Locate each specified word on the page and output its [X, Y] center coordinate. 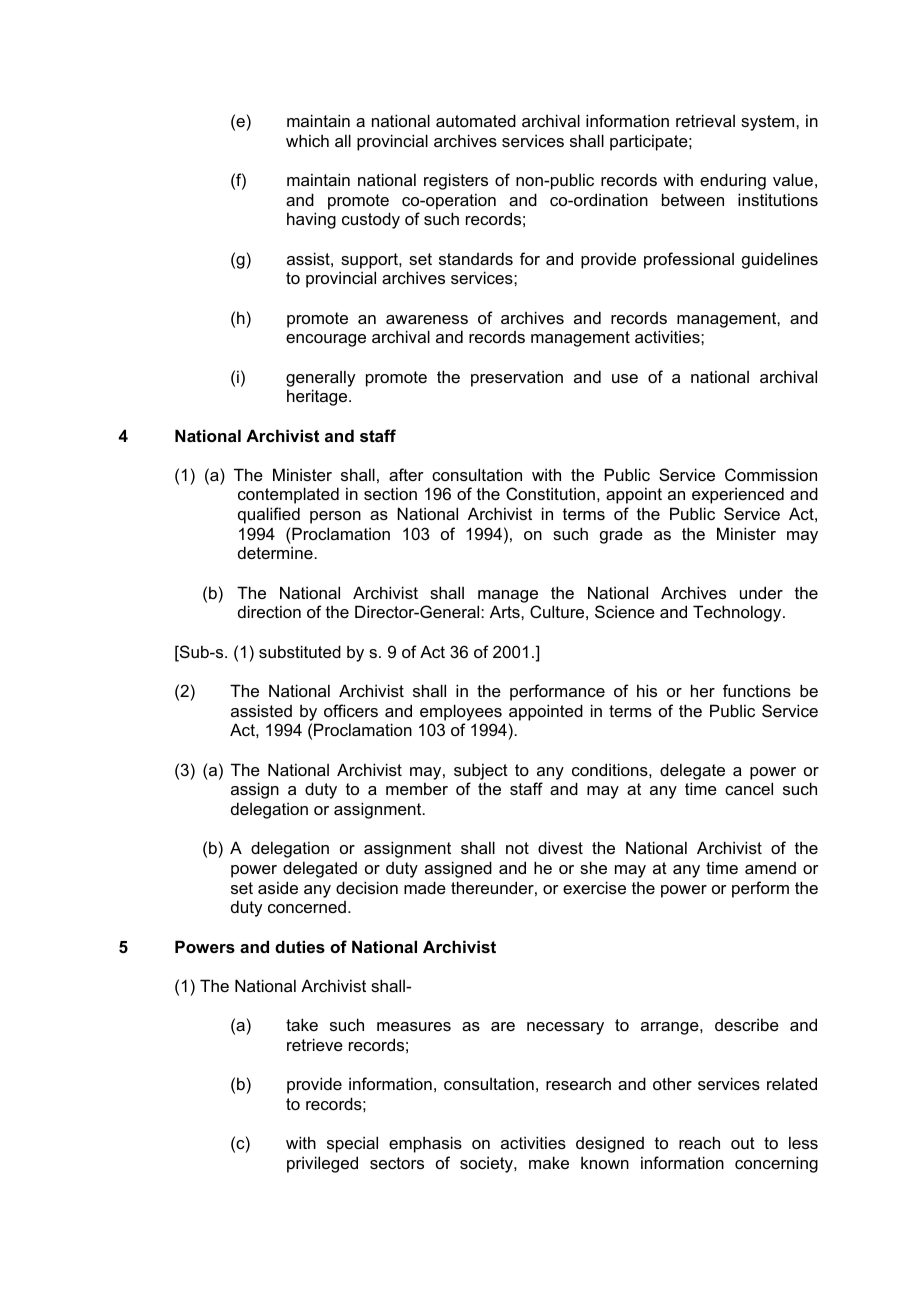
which [307, 140]
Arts [506, 611]
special [352, 1144]
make [549, 1162]
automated [476, 120]
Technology [738, 613]
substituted [300, 651]
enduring [733, 181]
